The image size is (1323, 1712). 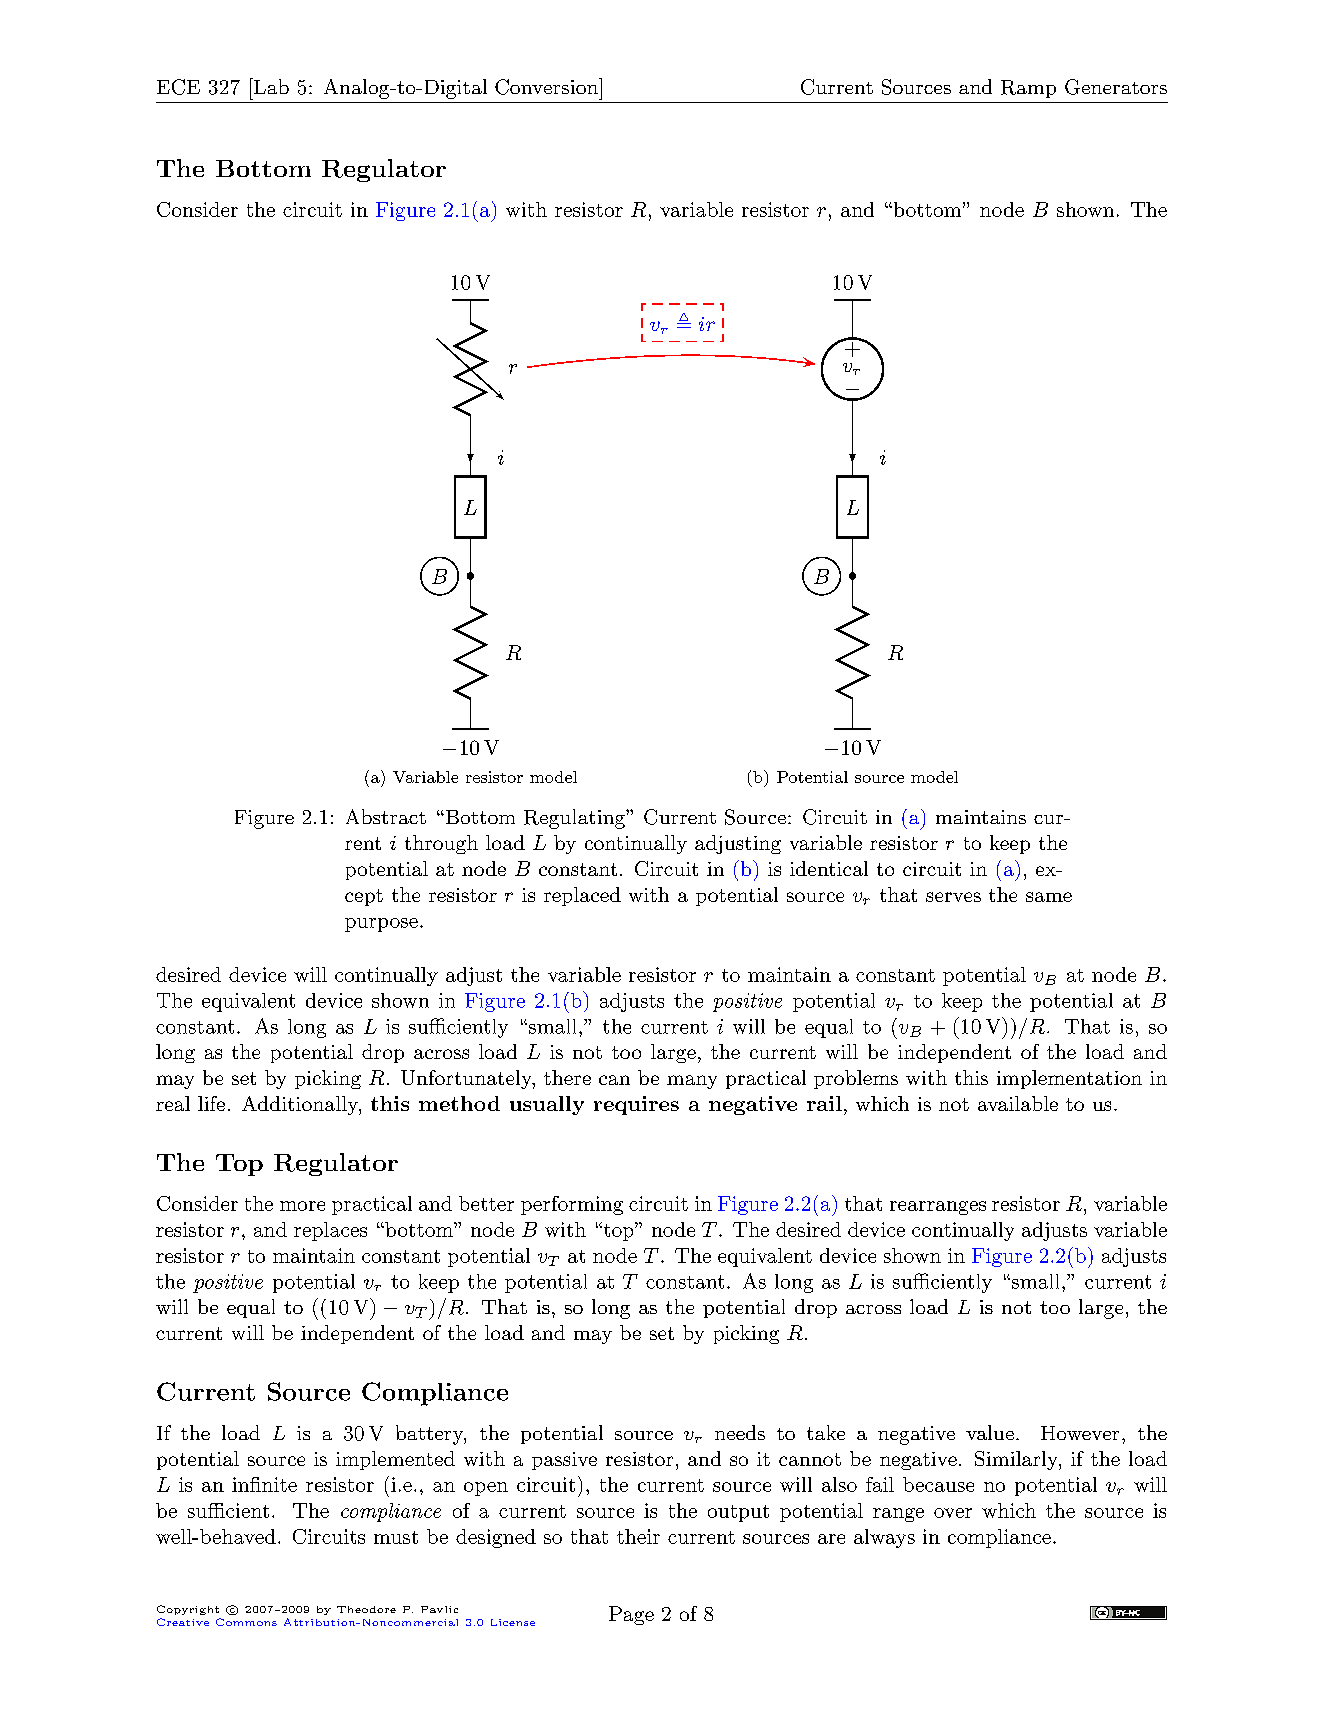 What do you see at coordinates (1018, 1103) in the screenshot?
I see `available` at bounding box center [1018, 1103].
